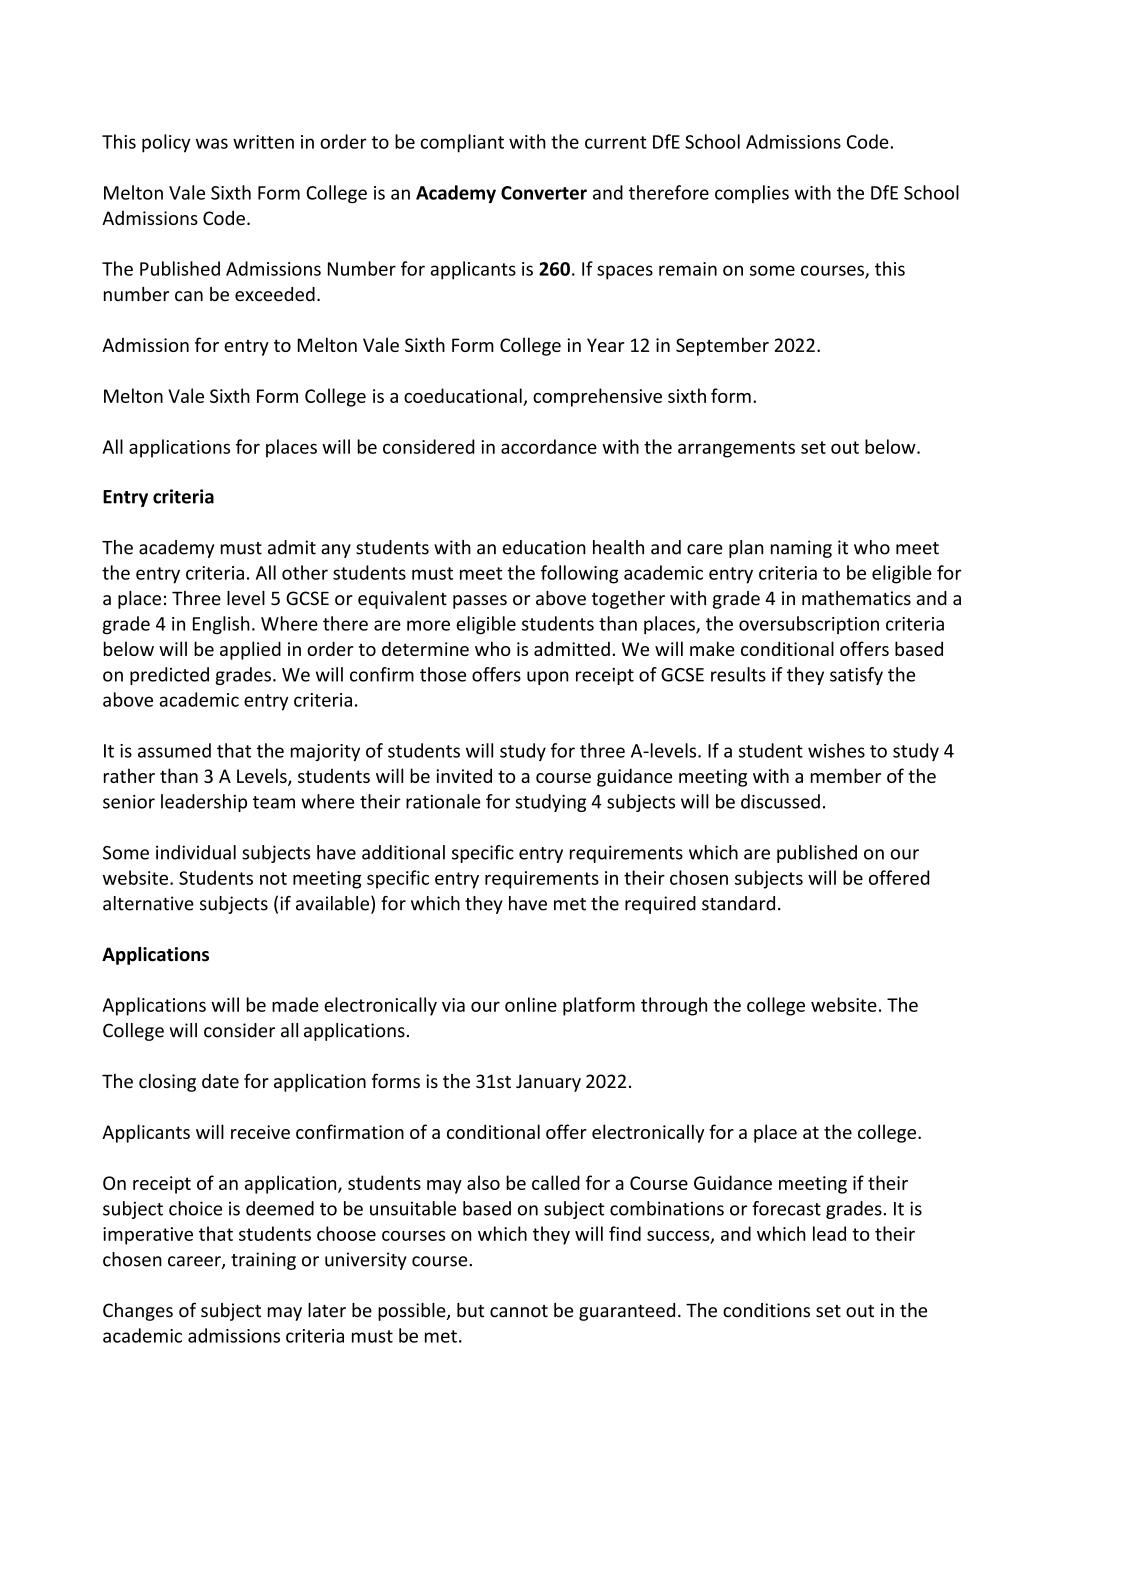  What do you see at coordinates (174, 750) in the screenshot?
I see `assumed` at bounding box center [174, 750].
